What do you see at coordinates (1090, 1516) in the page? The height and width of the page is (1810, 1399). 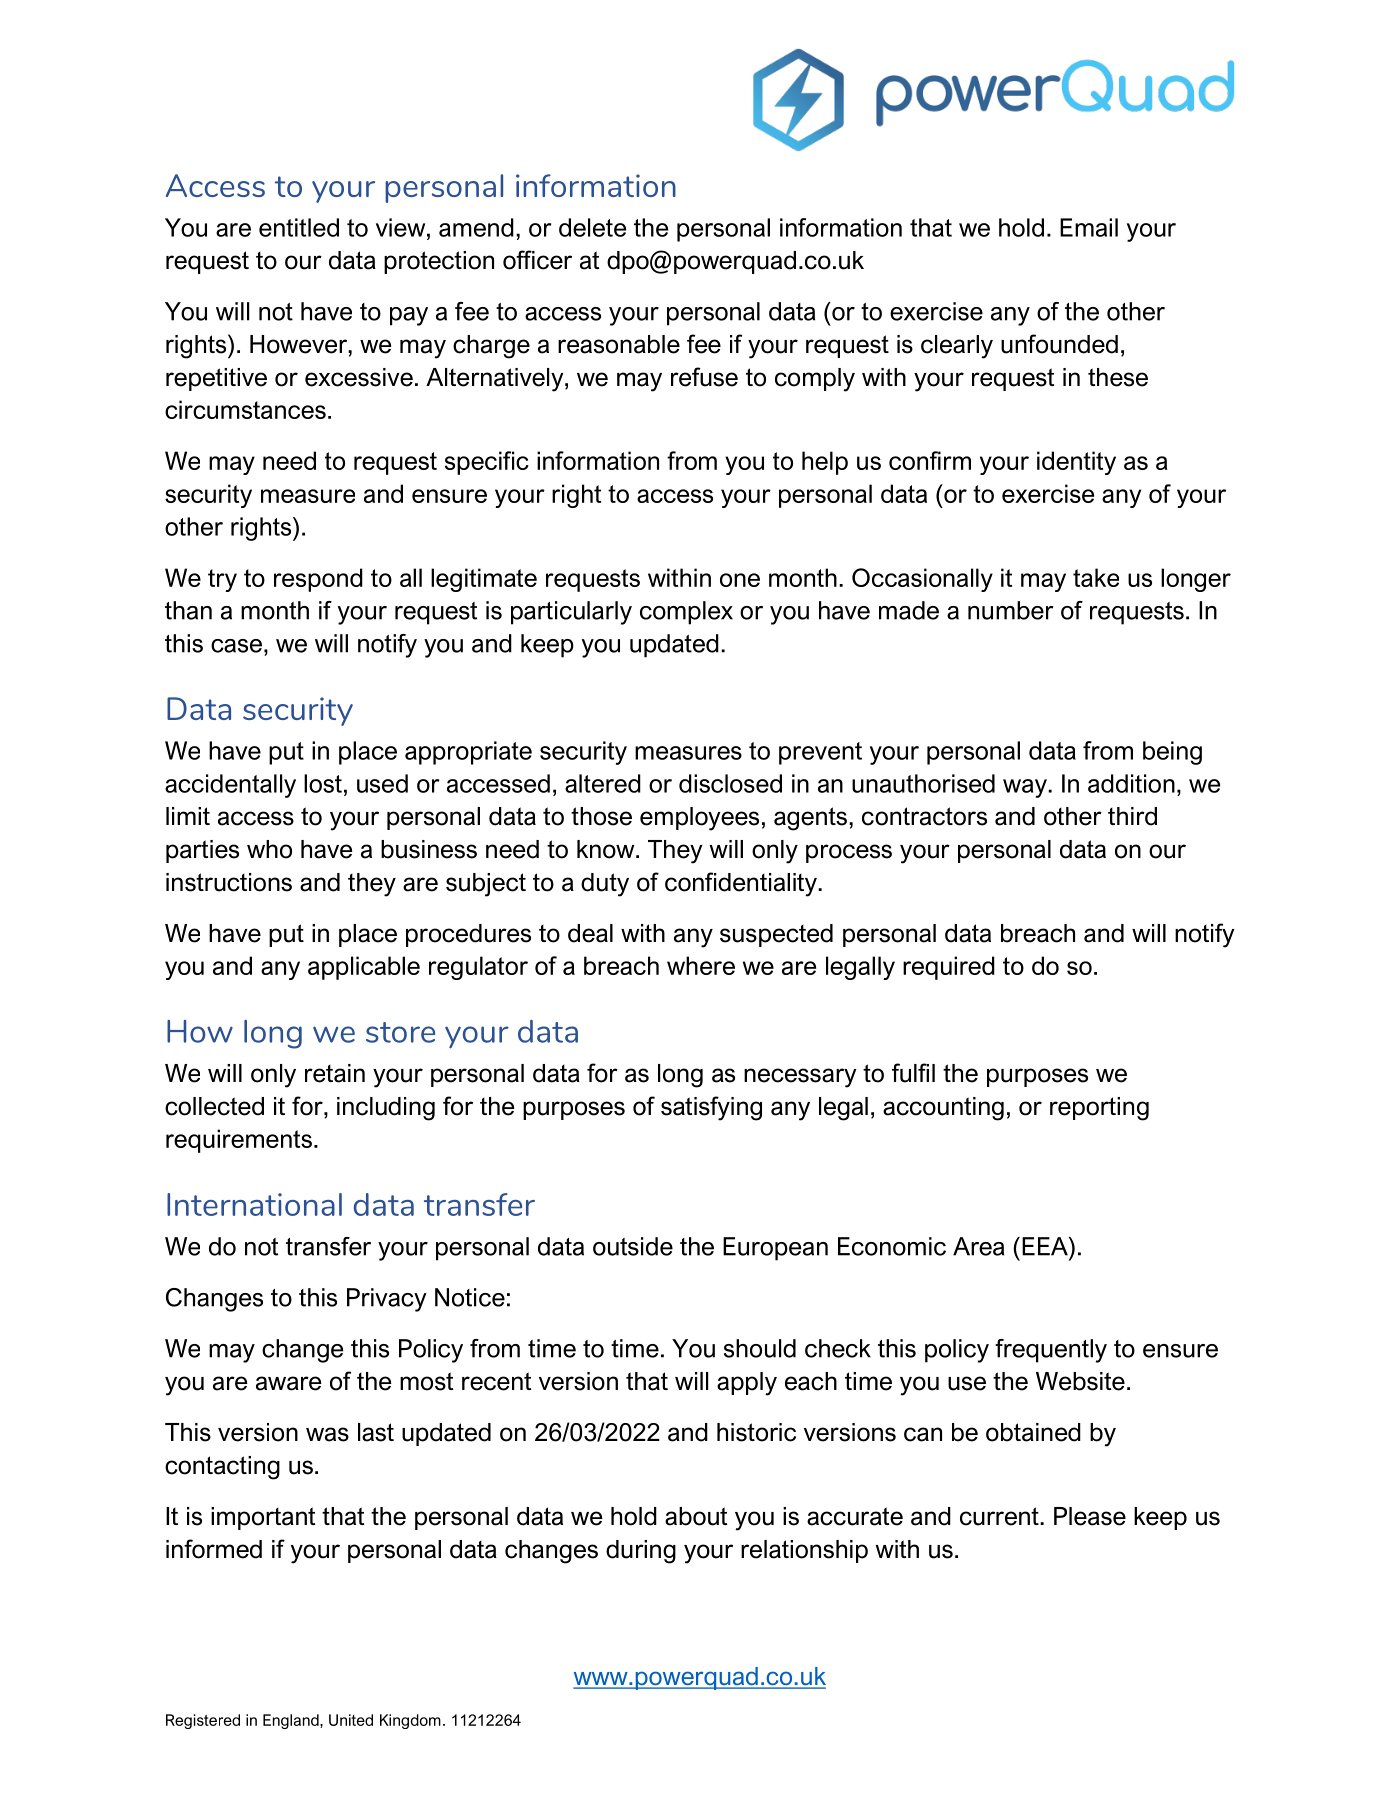 I see `Please` at bounding box center [1090, 1516].
